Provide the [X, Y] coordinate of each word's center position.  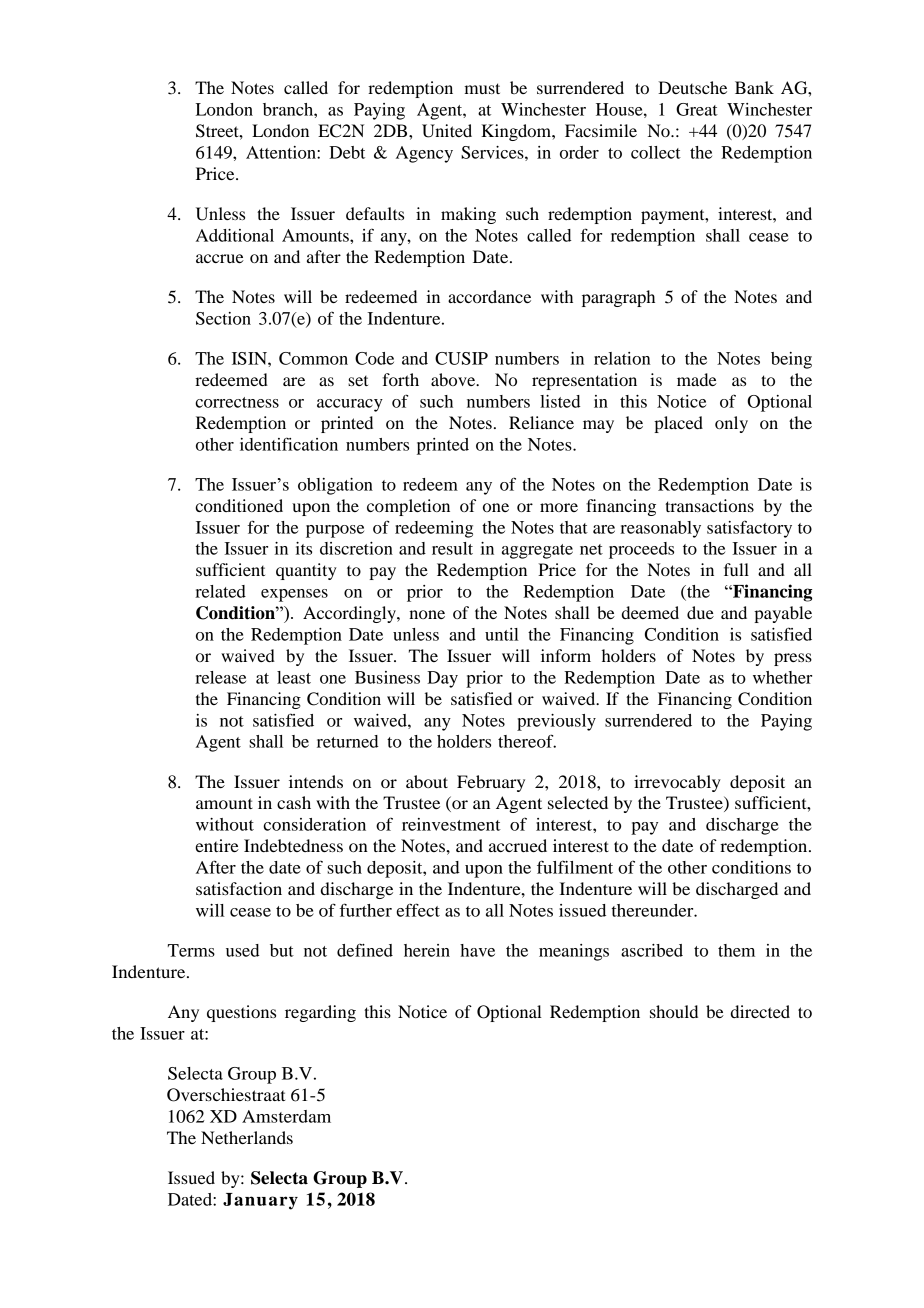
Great [697, 109]
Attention [282, 152]
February [491, 783]
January [260, 1201]
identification [289, 444]
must [482, 88]
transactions [709, 505]
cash [294, 802]
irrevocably [677, 783]
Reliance [541, 422]
